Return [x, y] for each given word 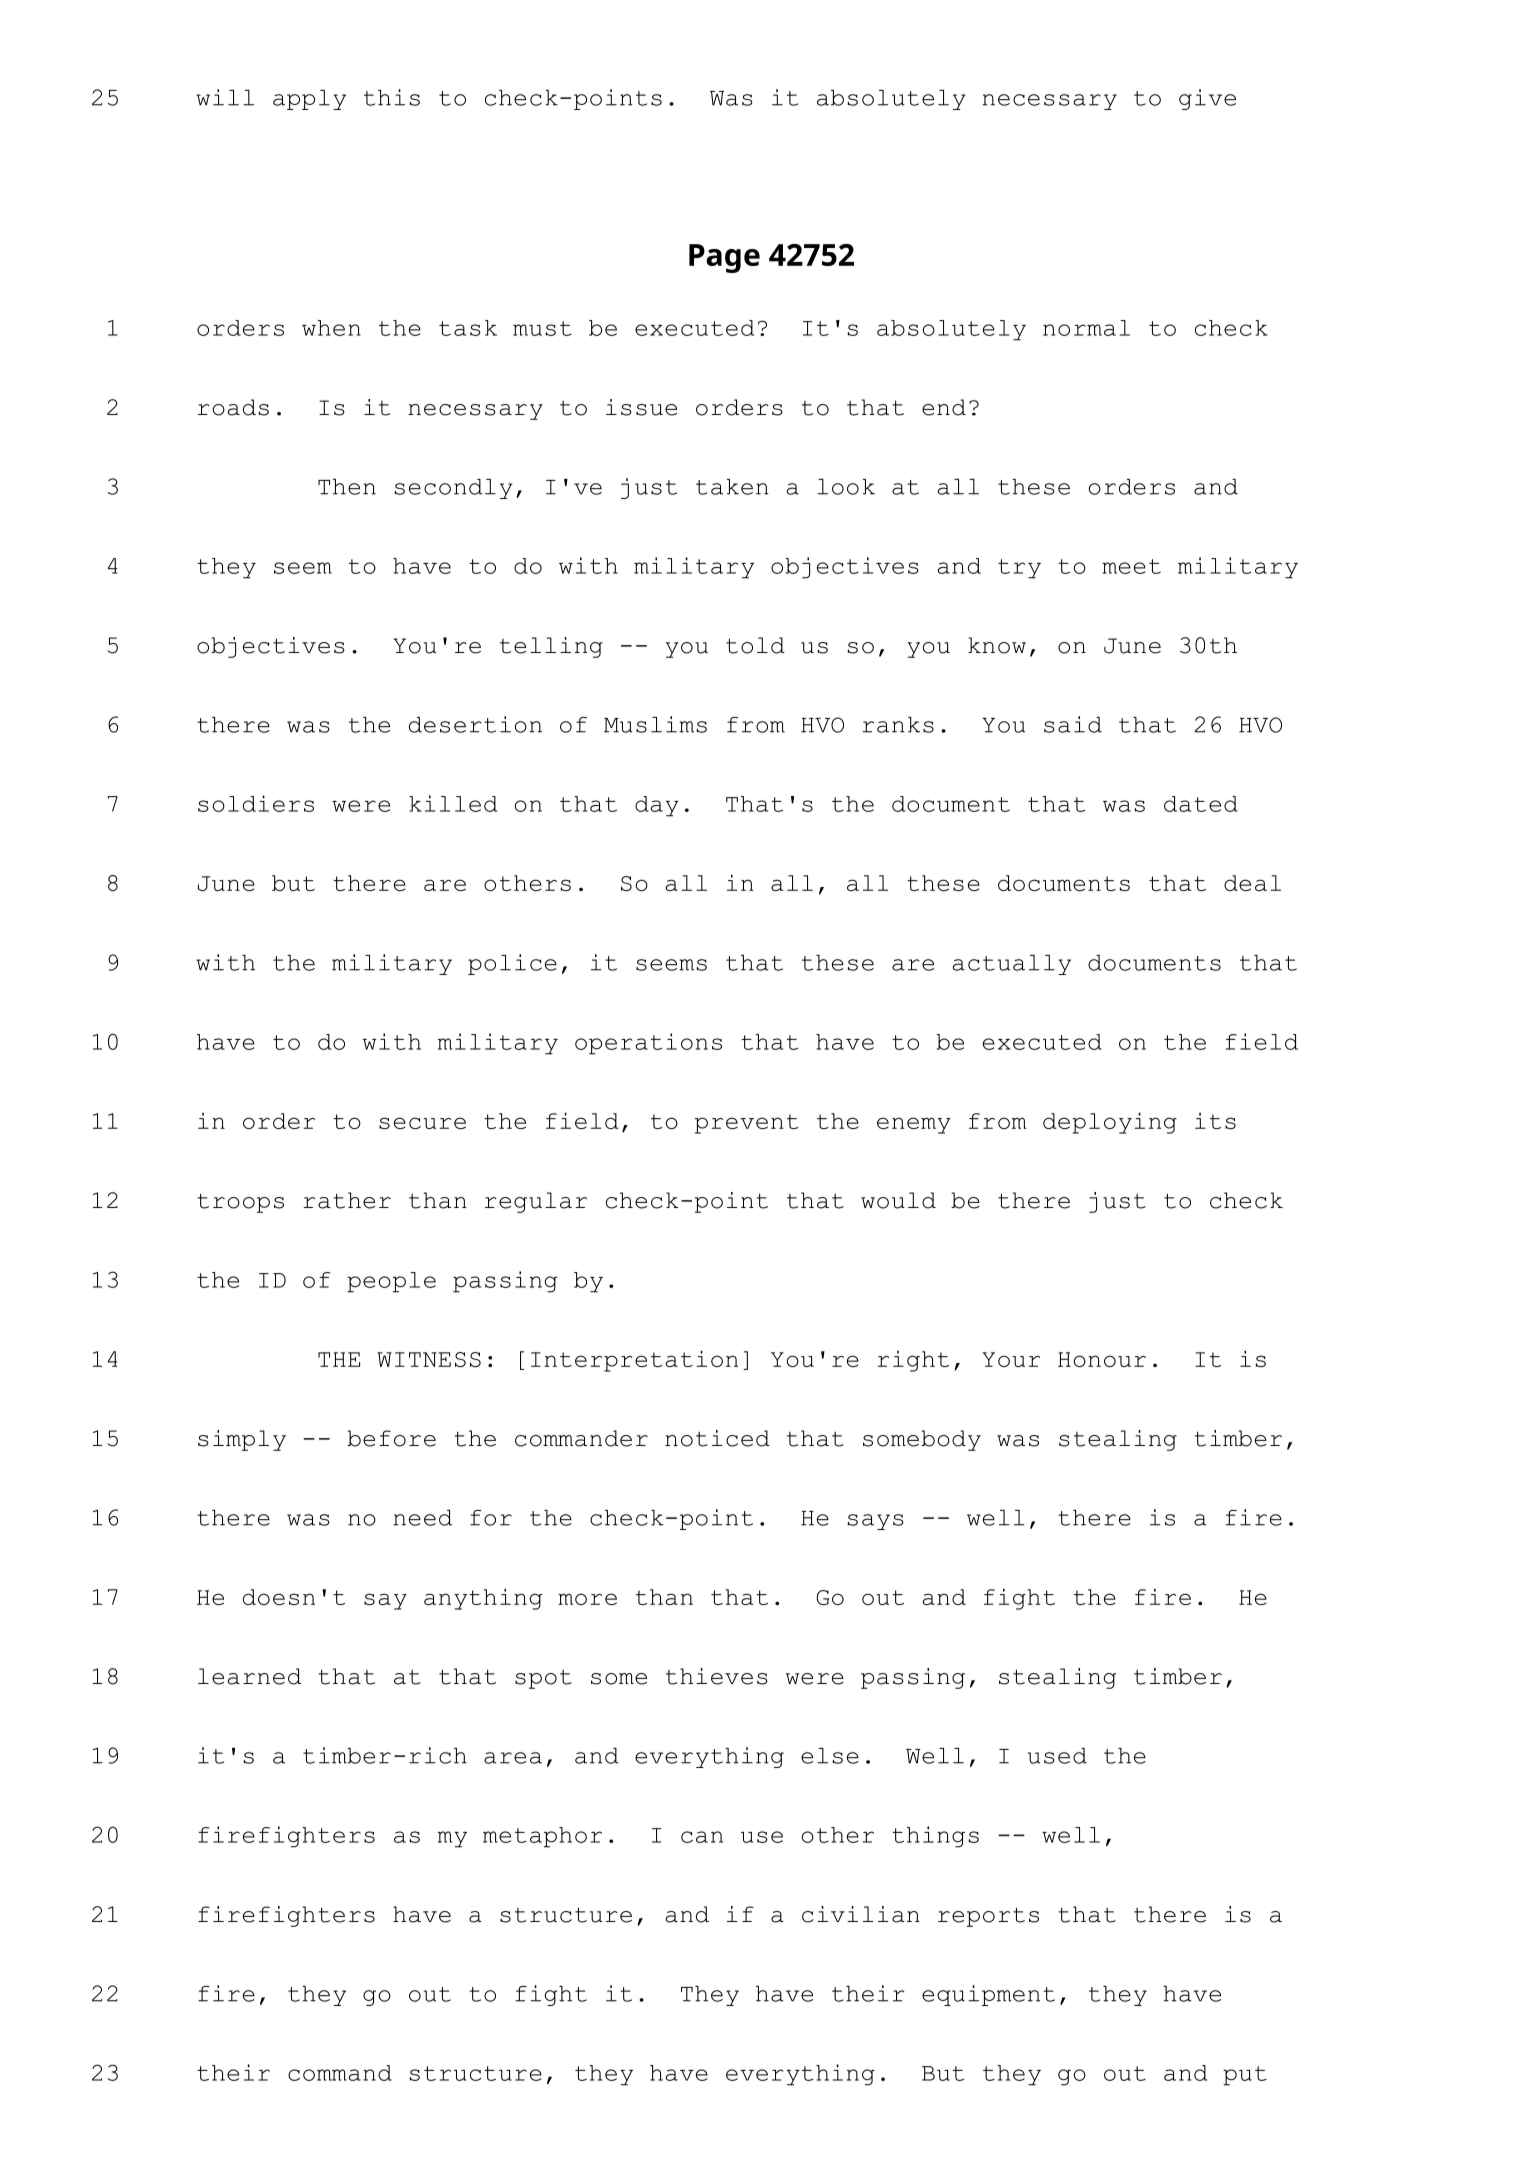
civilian [861, 1914]
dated [1201, 804]
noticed [717, 1438]
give [1207, 99]
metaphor [542, 1837]
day [657, 806]
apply [309, 100]
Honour [1102, 1359]
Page [724, 258]
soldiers [256, 803]
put [1245, 2076]
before [391, 1438]
